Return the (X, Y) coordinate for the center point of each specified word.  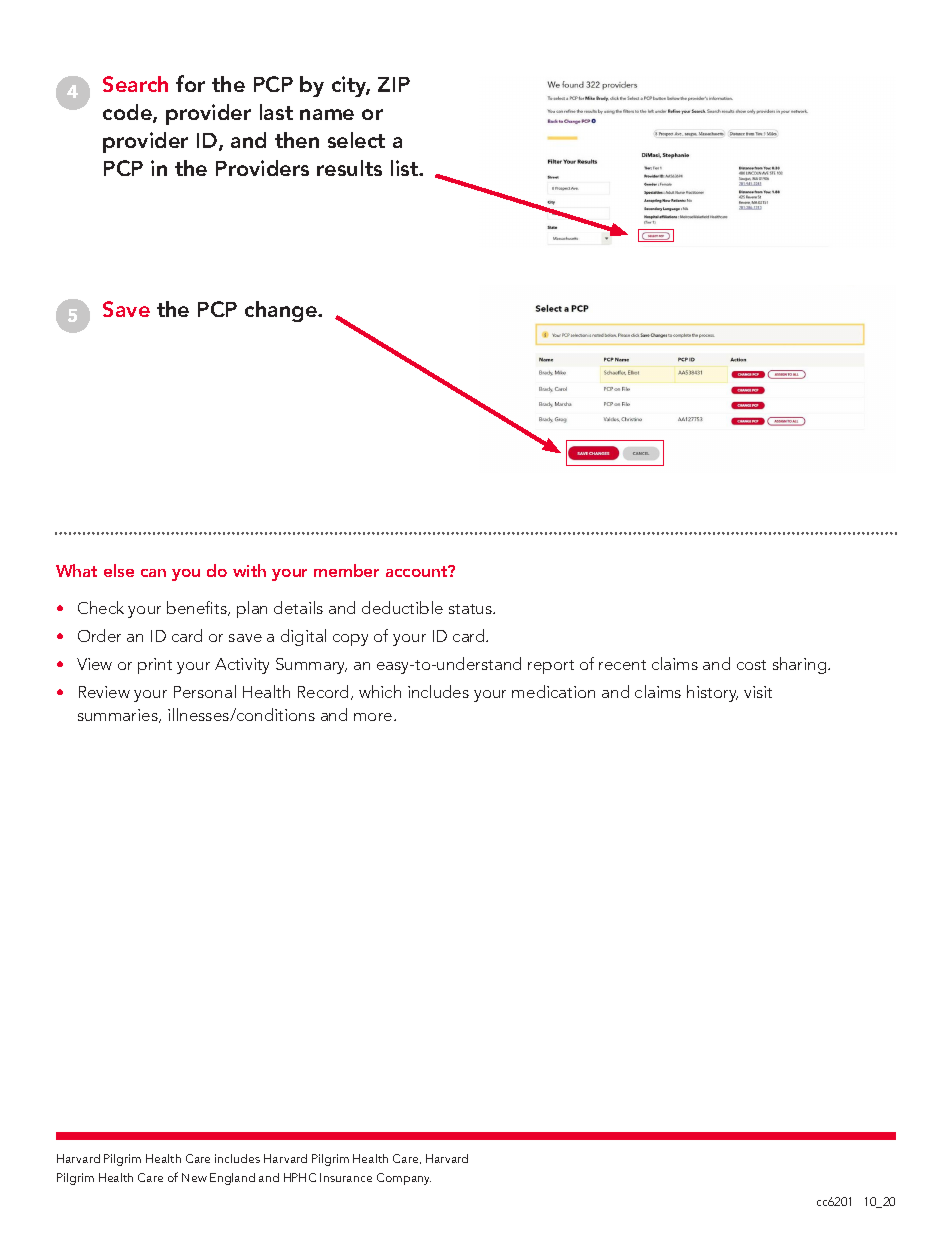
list (406, 168)
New (194, 1177)
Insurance (346, 1177)
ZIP (394, 84)
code (128, 113)
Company (404, 1179)
